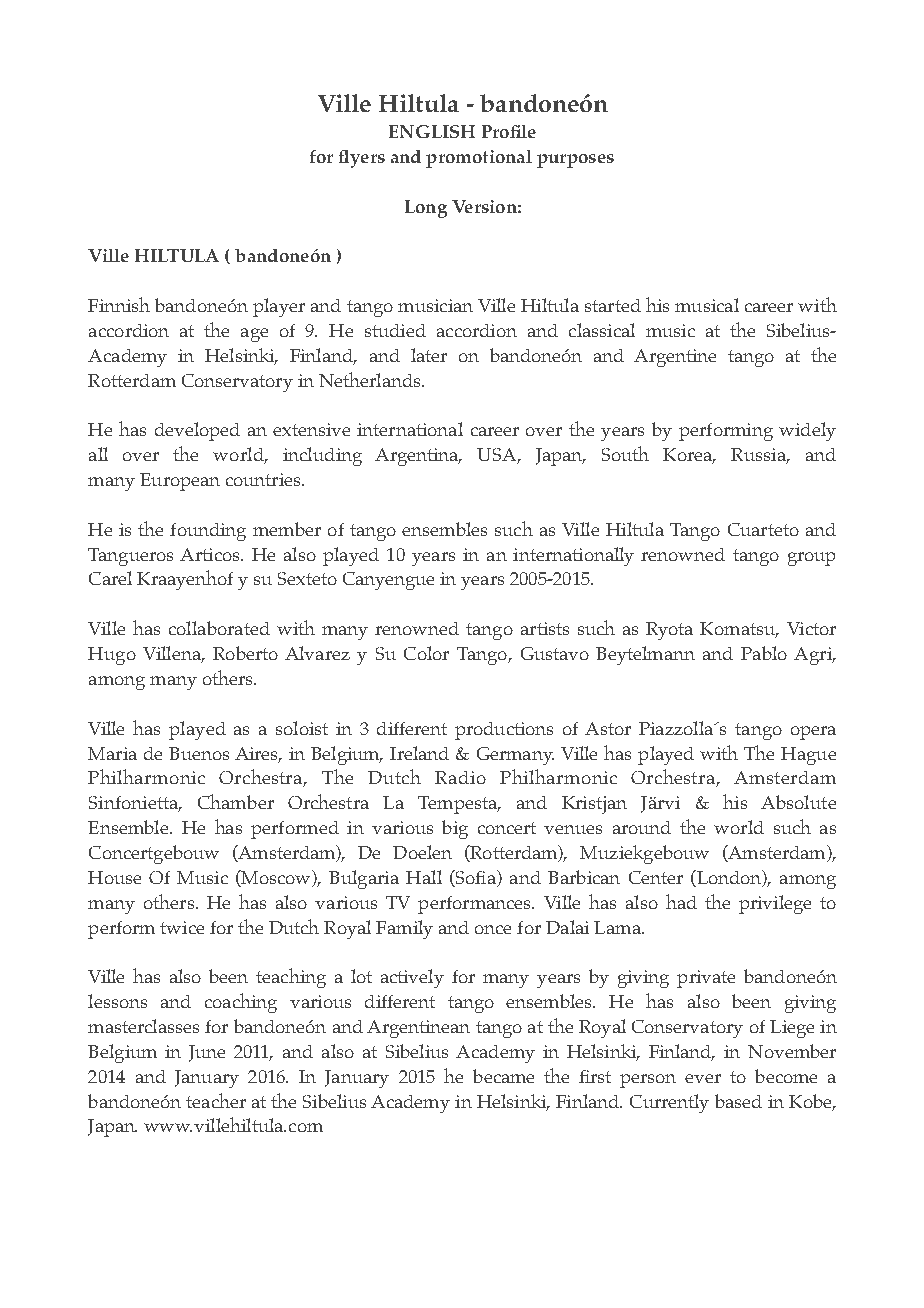 Image resolution: width=924 pixels, height=1308 pixels. Describe the element at coordinates (362, 159) in the image. I see `flyers` at that location.
